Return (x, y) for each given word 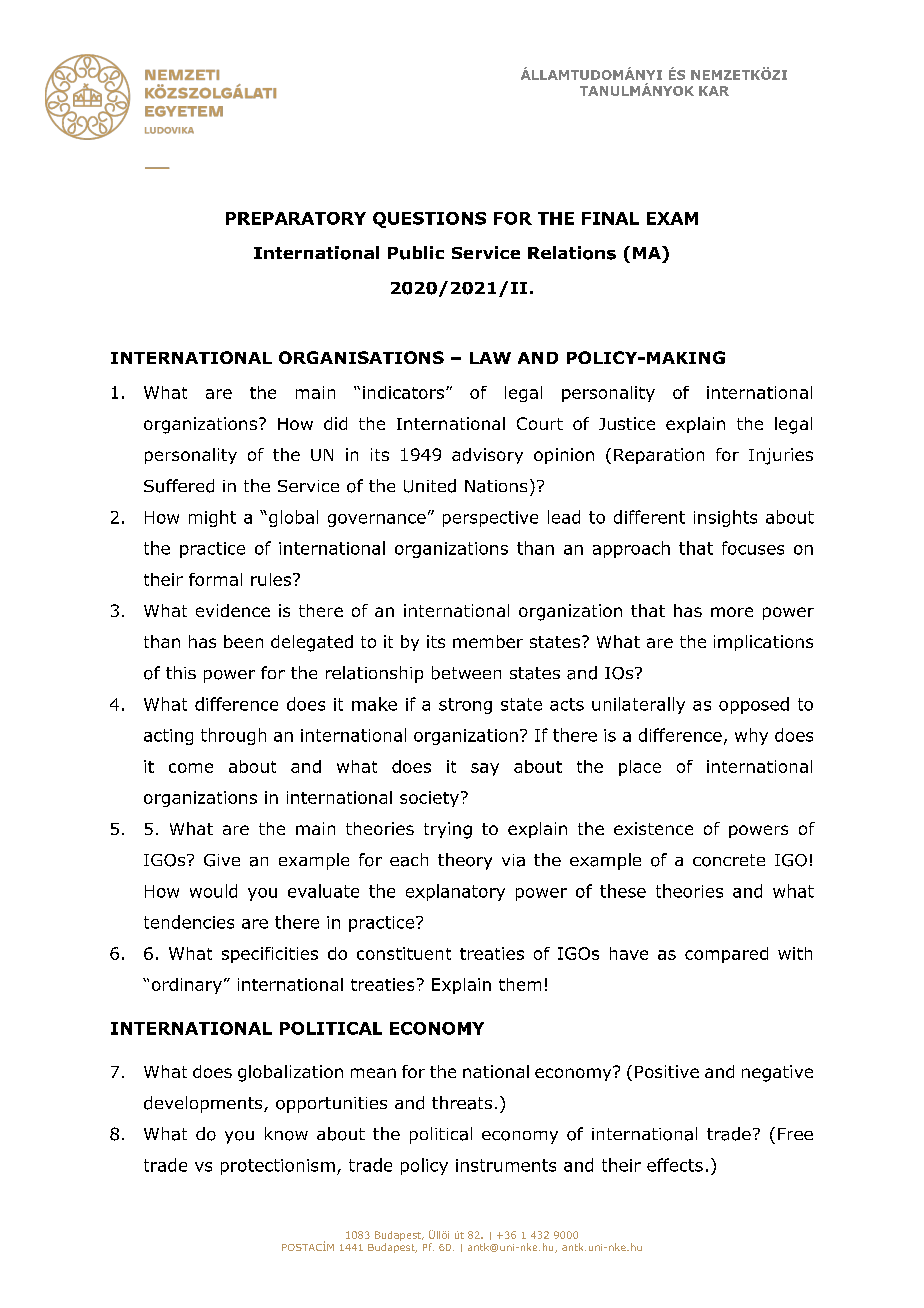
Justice (627, 423)
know (286, 1134)
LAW (490, 358)
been (243, 641)
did (335, 423)
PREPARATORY (296, 218)
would (213, 891)
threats (462, 1103)
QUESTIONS (429, 220)
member (488, 641)
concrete (729, 860)
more (732, 612)
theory (465, 861)
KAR (714, 91)
